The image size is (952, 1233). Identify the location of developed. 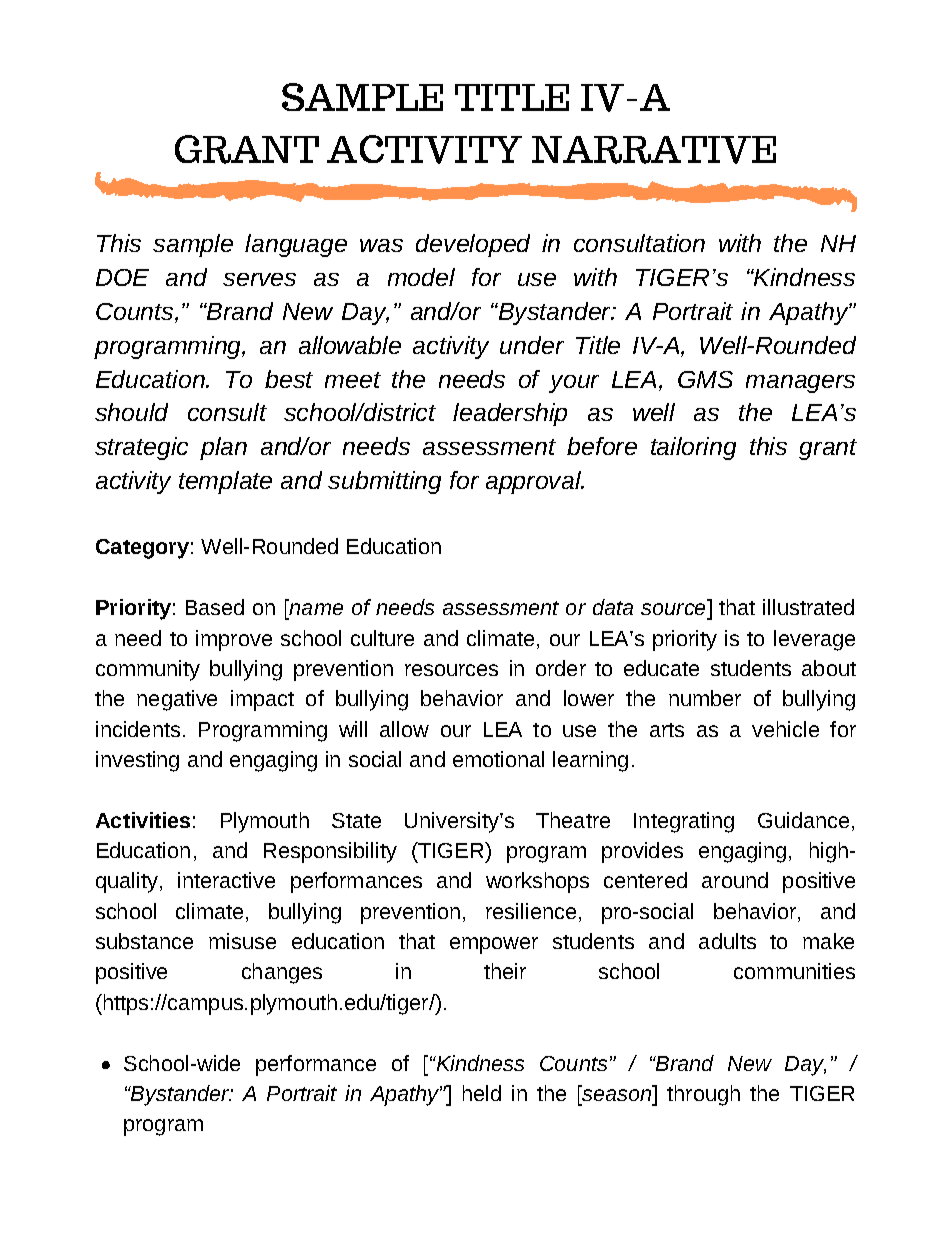
(473, 245).
